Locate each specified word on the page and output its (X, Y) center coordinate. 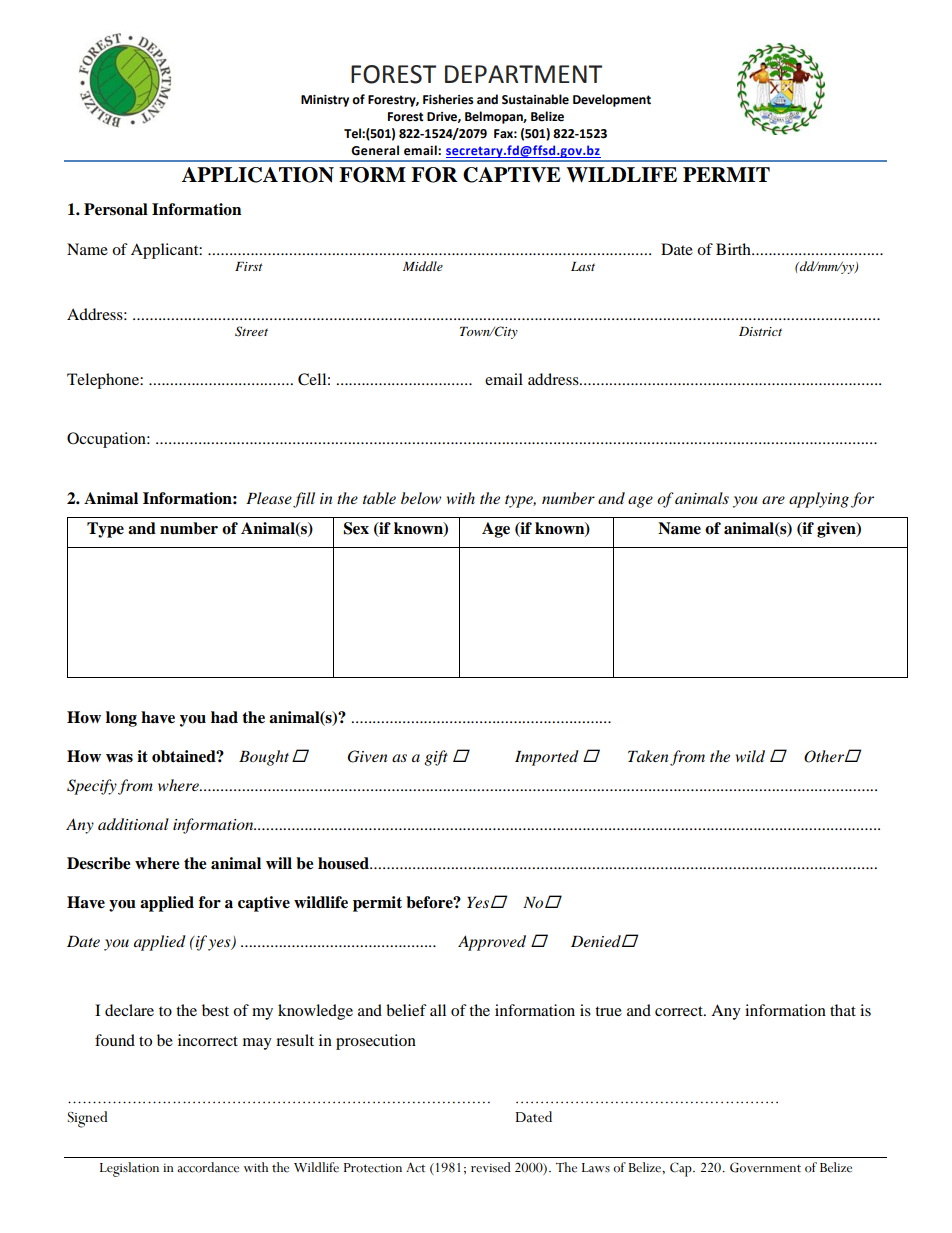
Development (612, 100)
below (421, 498)
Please (269, 498)
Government (765, 1167)
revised (491, 1167)
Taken (648, 756)
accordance (208, 1167)
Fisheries (448, 99)
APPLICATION (258, 175)
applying (819, 500)
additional (133, 824)
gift (436, 758)
